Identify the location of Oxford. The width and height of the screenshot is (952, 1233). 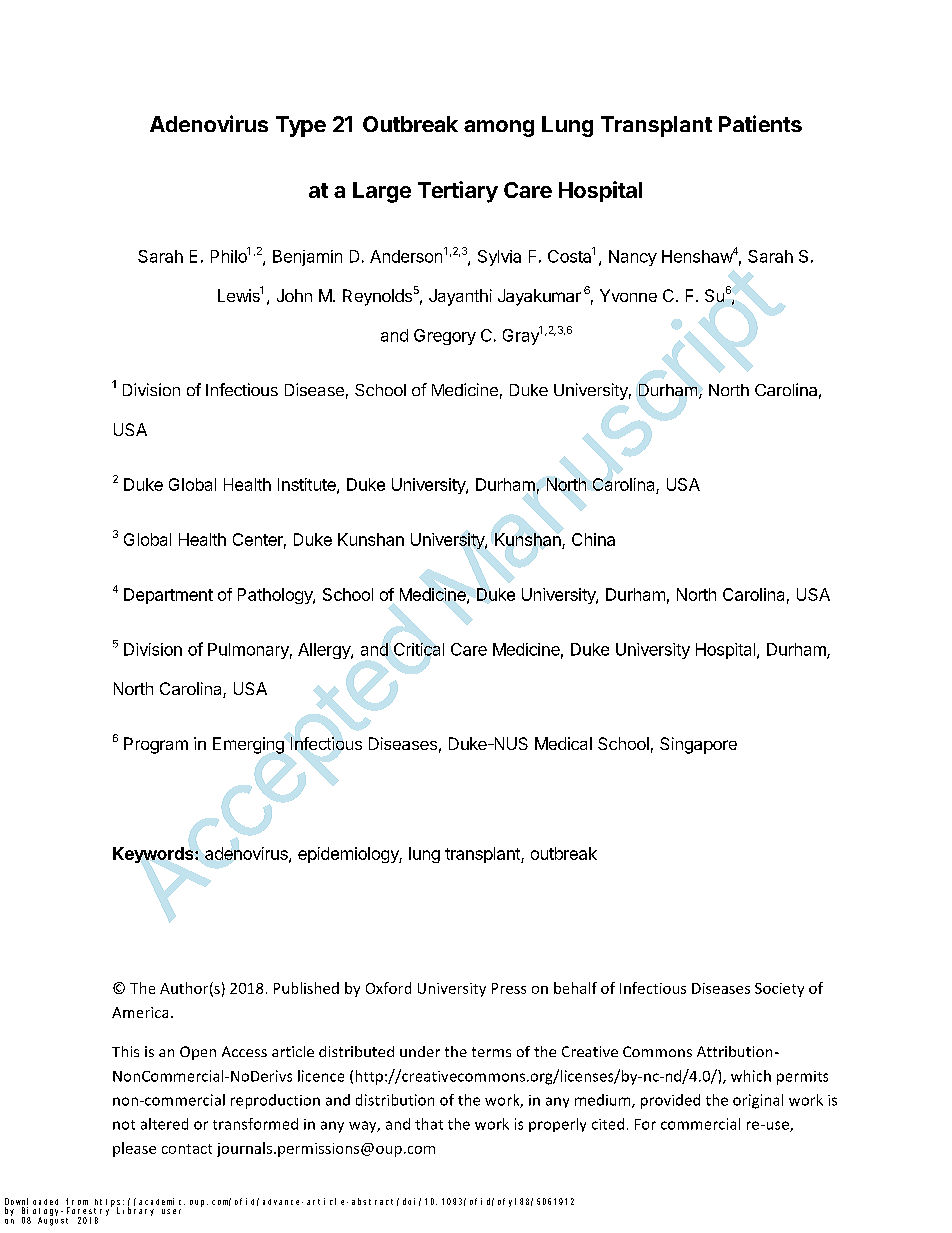
(388, 988).
